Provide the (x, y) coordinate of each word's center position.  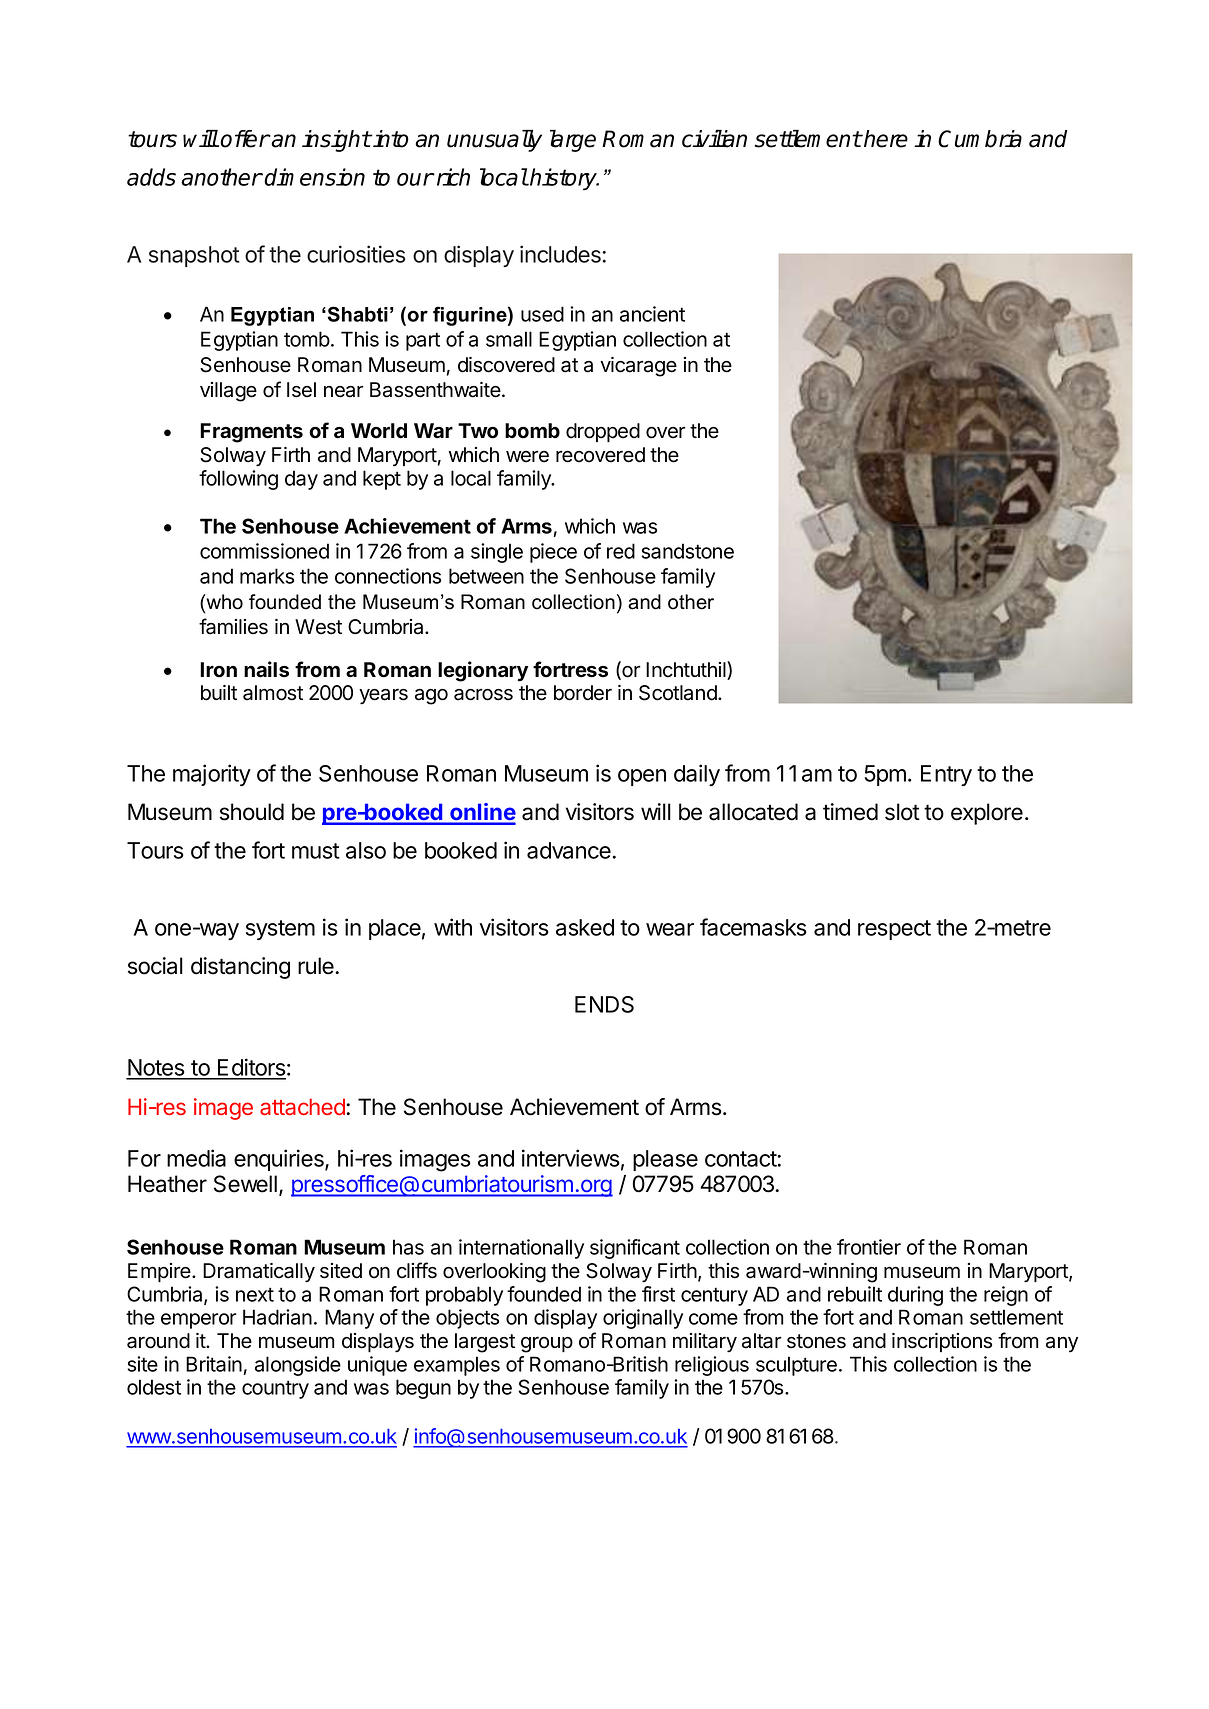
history (563, 179)
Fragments (251, 433)
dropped (603, 432)
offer (245, 139)
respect (894, 930)
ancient (652, 314)
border (583, 693)
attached (303, 1106)
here (885, 139)
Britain (214, 1364)
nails (266, 669)
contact (741, 1159)
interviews (571, 1158)
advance (570, 850)
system (280, 930)
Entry (946, 775)
